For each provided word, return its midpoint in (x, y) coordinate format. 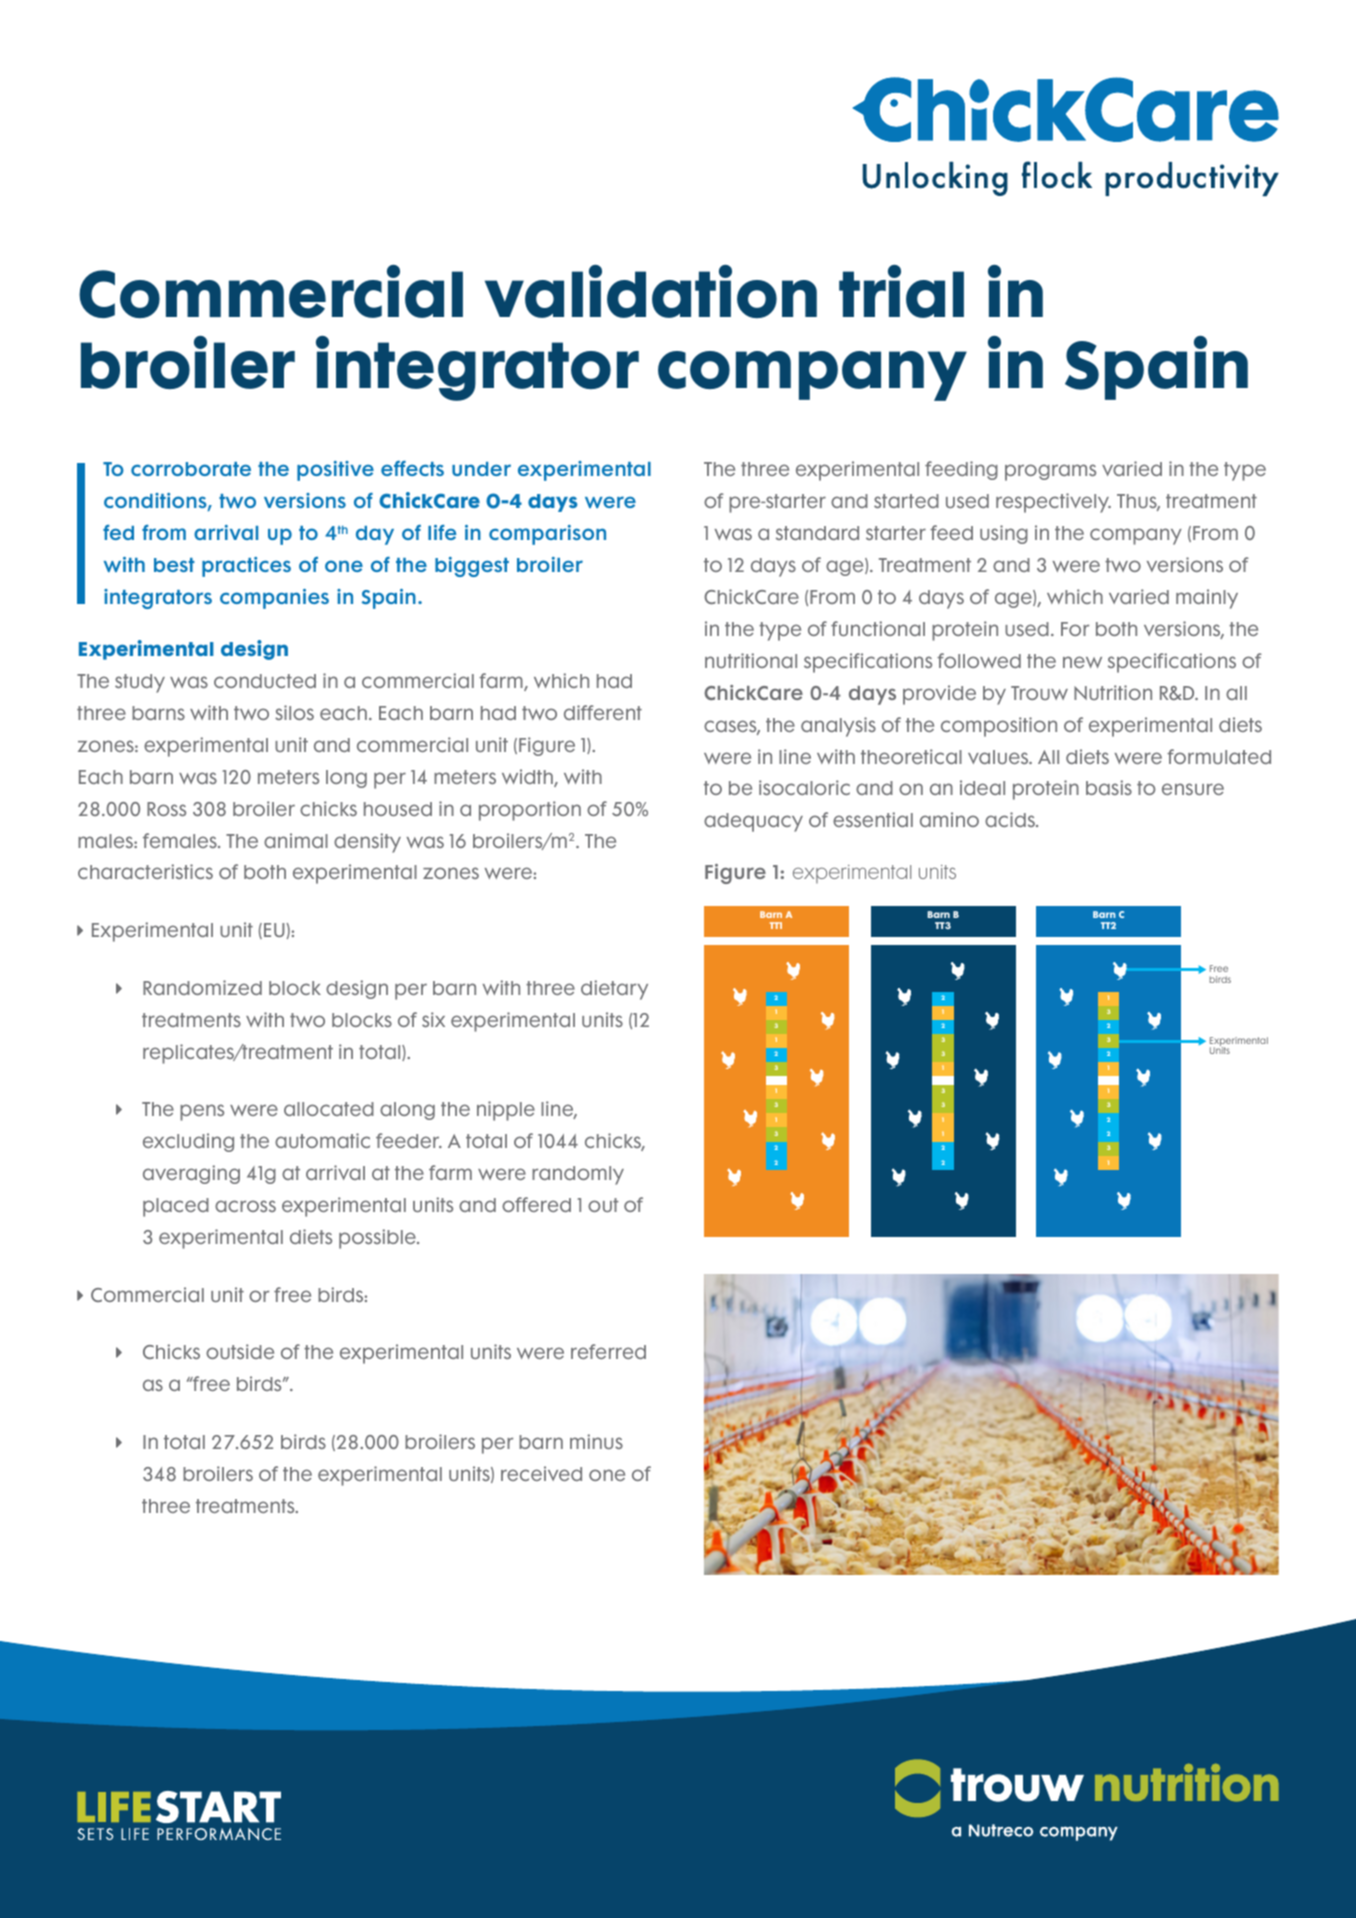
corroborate (191, 469)
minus (596, 1441)
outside (240, 1351)
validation (651, 291)
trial (901, 291)
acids (1011, 819)
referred (608, 1351)
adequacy (753, 822)
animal (296, 840)
